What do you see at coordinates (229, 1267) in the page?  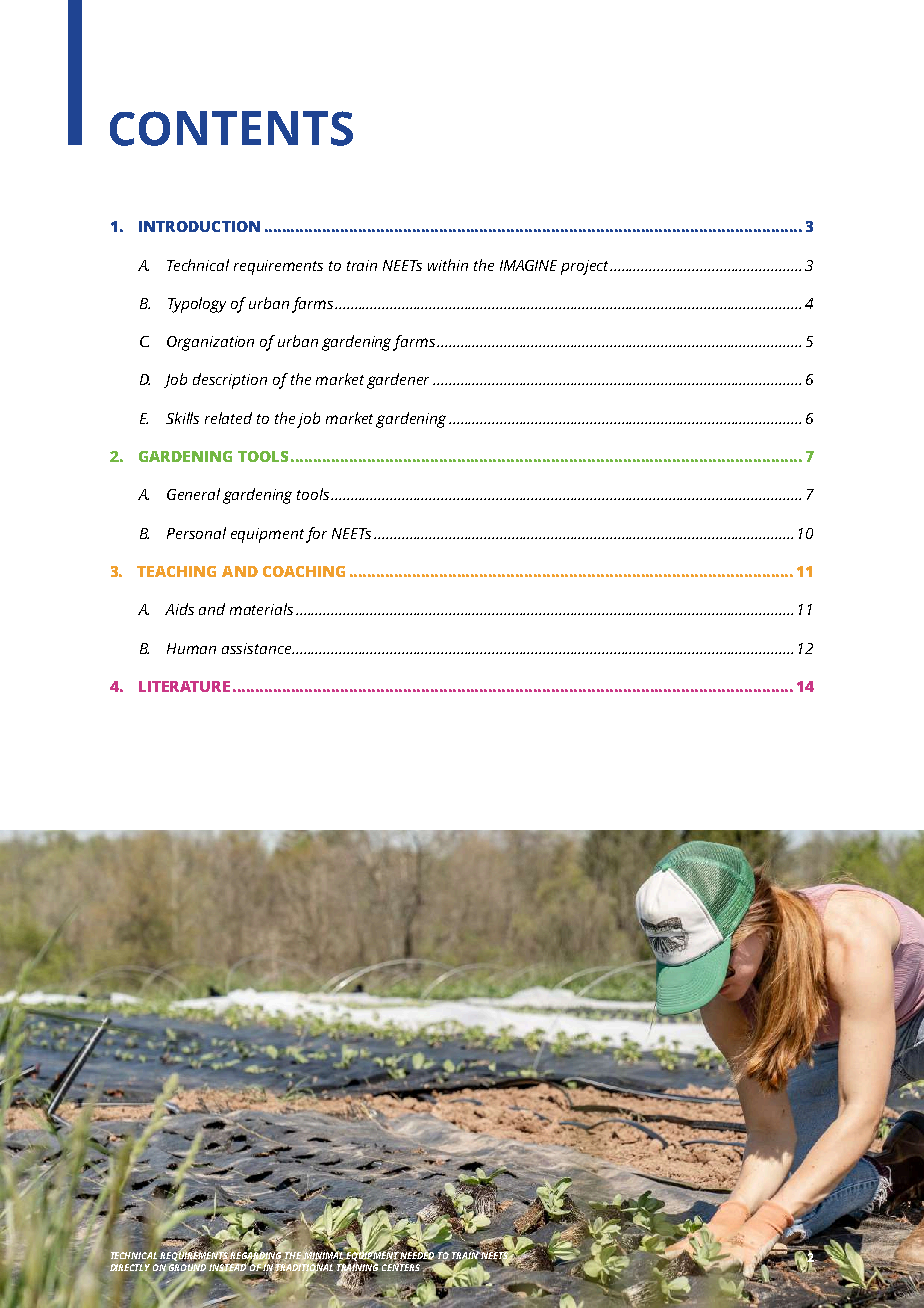 I see `INSTEAD` at bounding box center [229, 1267].
